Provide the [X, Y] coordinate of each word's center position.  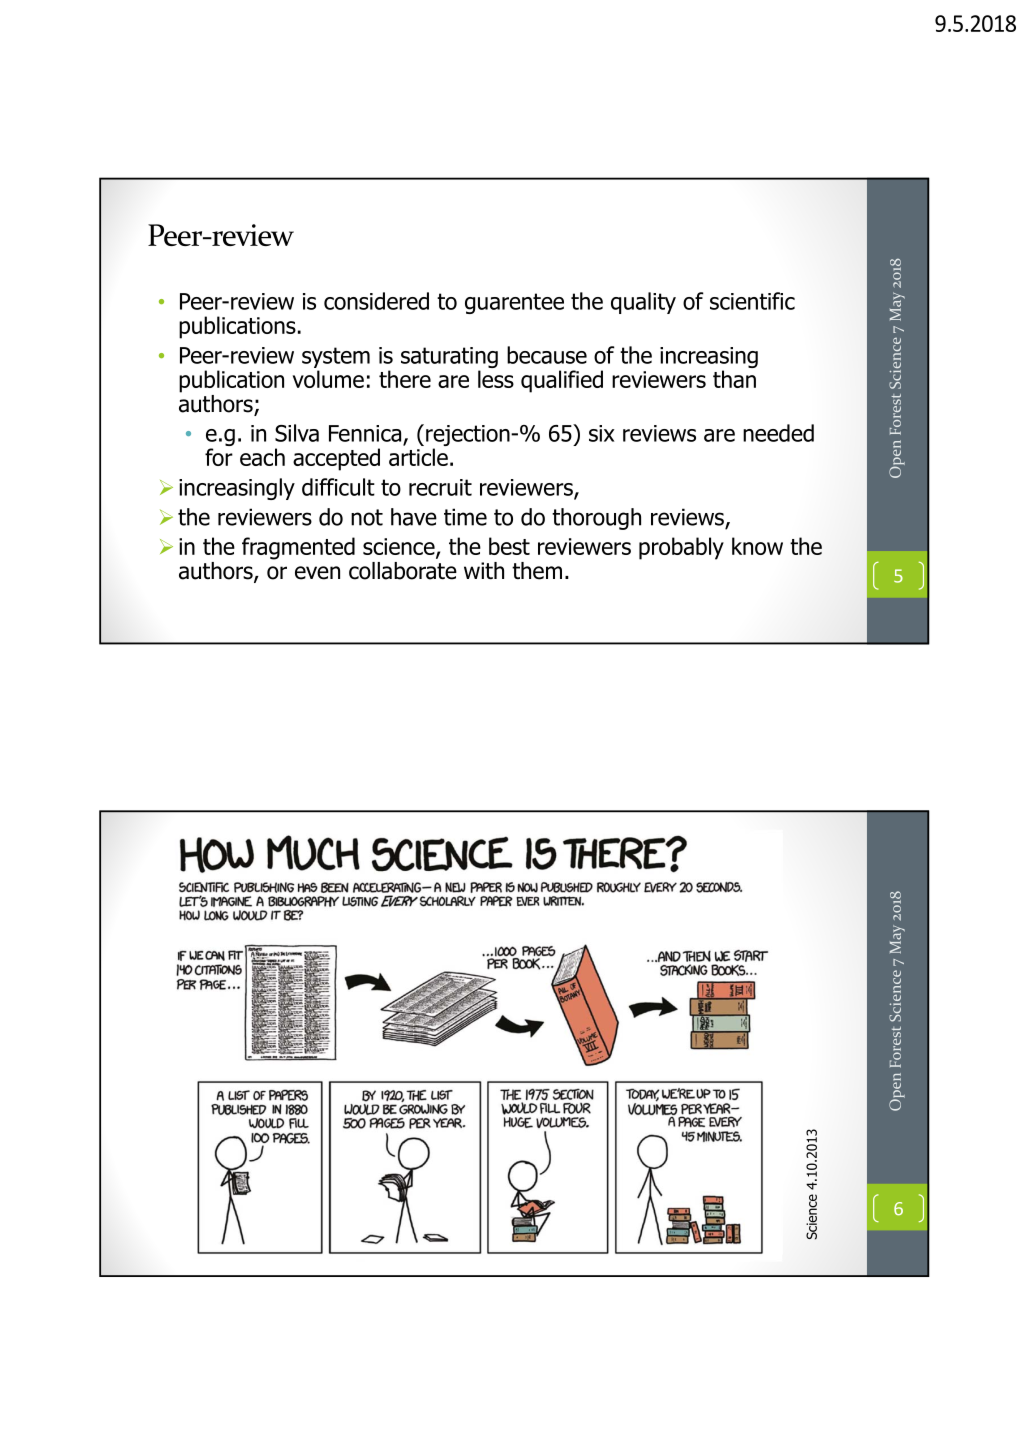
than [734, 379]
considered [376, 301]
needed [778, 433]
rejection [469, 437]
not [367, 517]
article [418, 457]
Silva [297, 433]
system [336, 357]
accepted [336, 459]
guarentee [514, 303]
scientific [752, 301]
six [602, 433]
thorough [596, 519]
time [465, 517]
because [547, 355]
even [317, 573]
